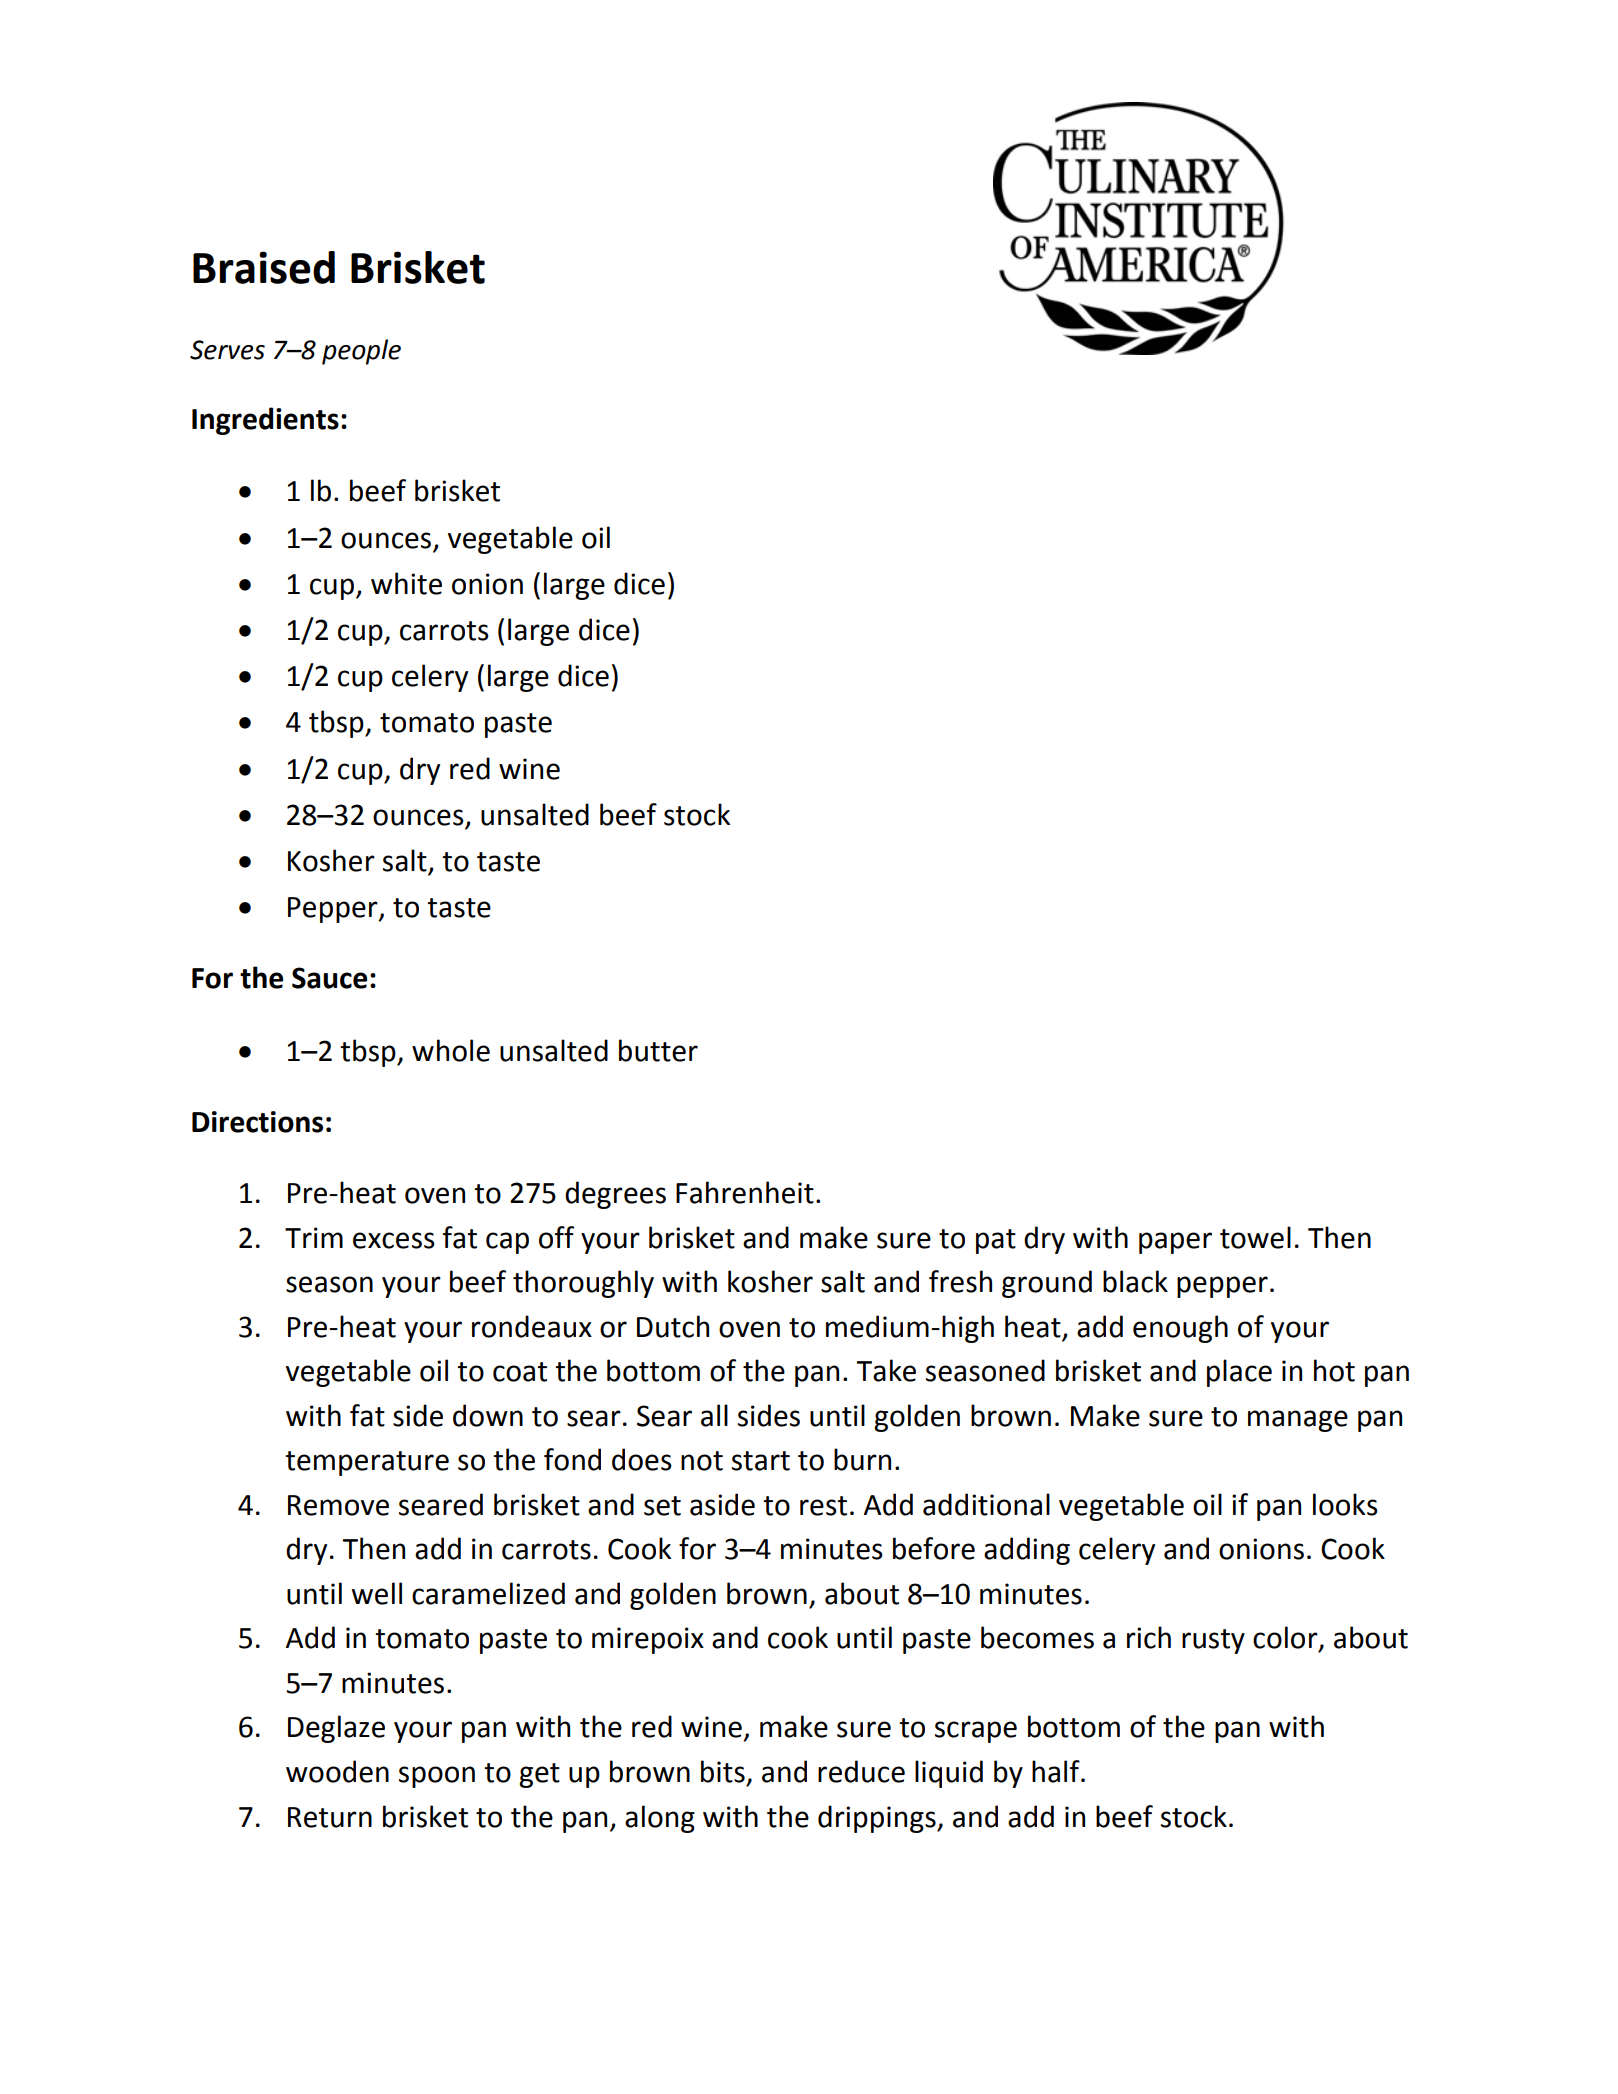 The width and height of the image is (1618, 2094). I want to click on paper, so click(1175, 1243).
